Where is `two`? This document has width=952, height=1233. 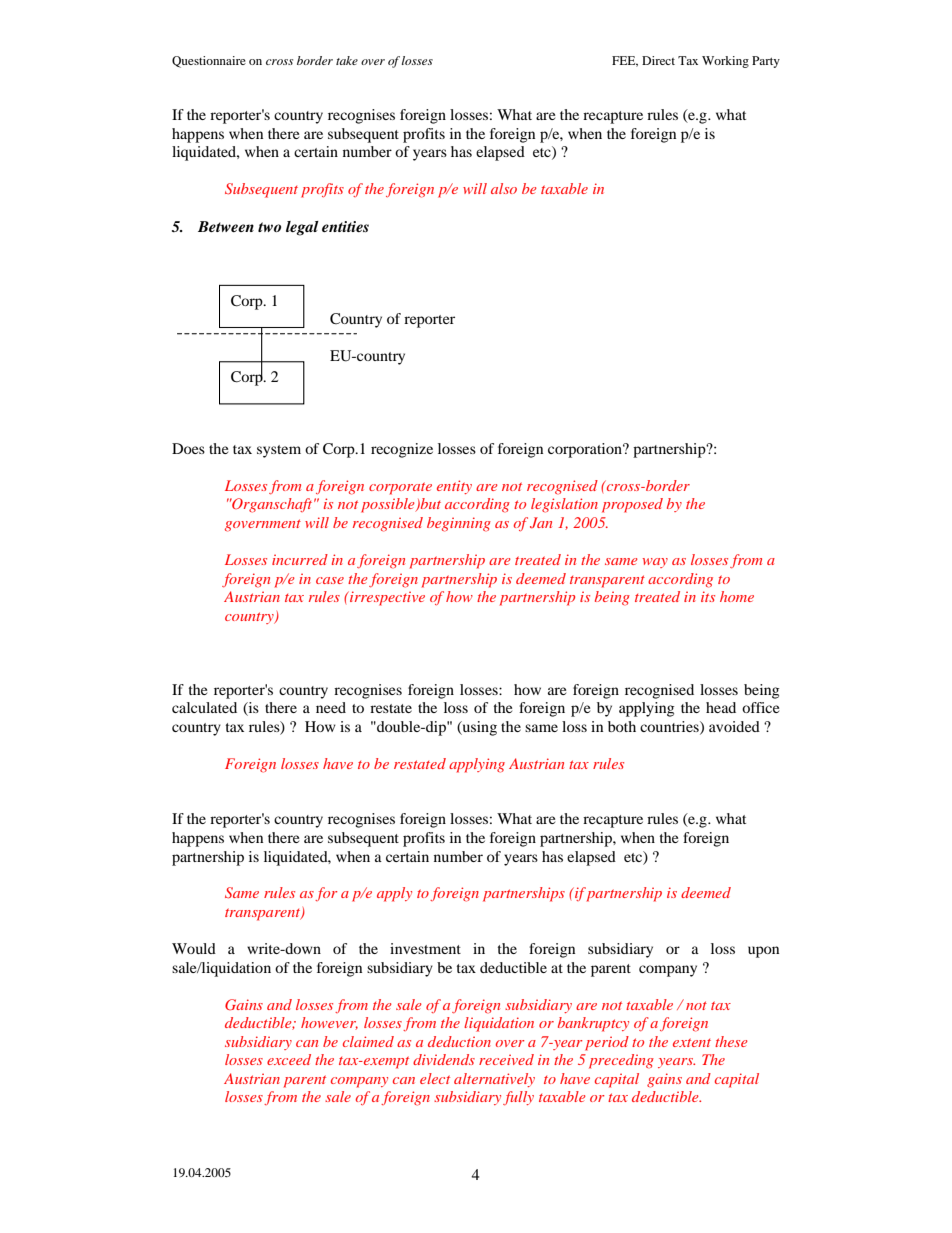 two is located at coordinates (269, 227).
